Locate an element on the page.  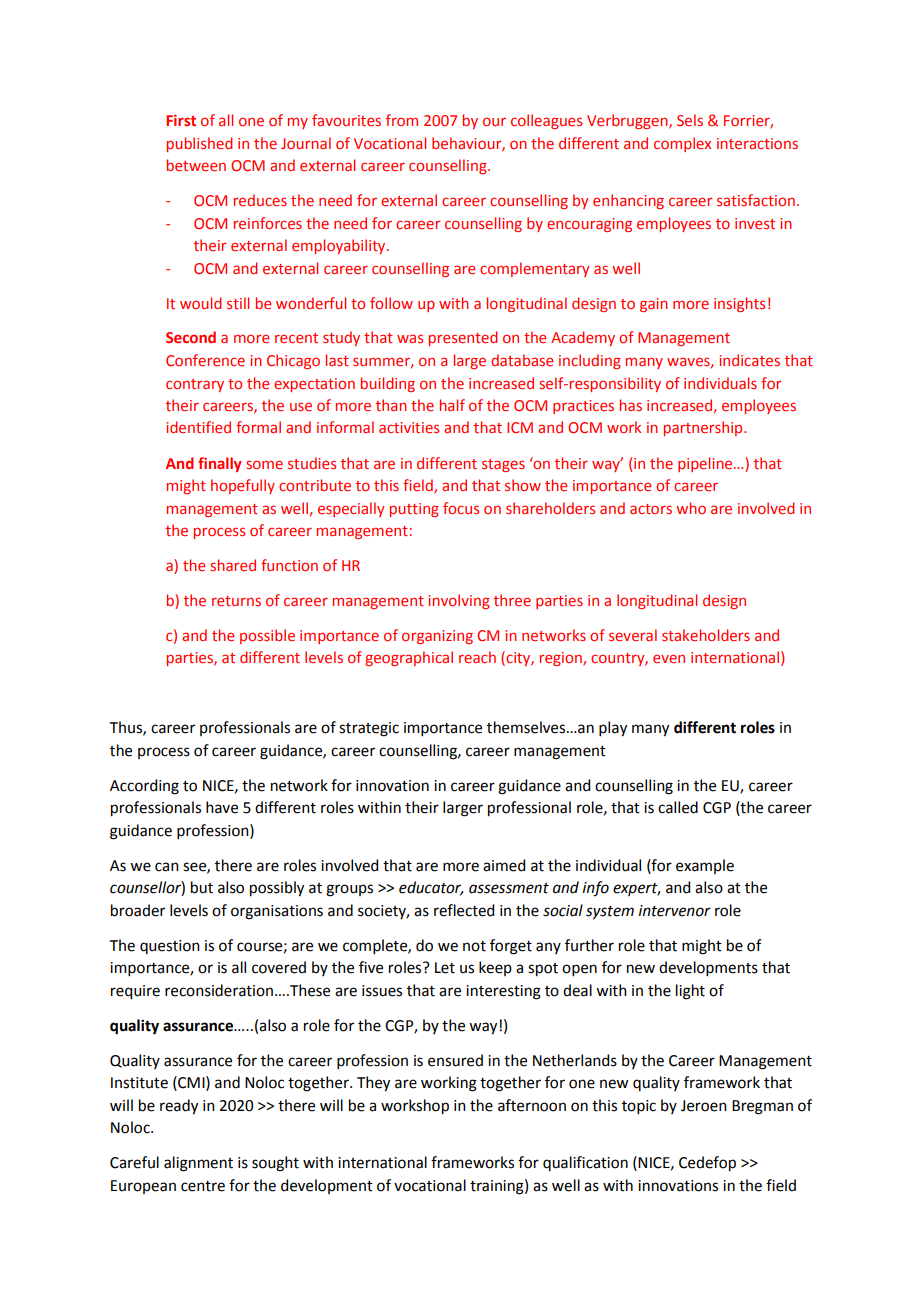
from is located at coordinates (402, 120).
